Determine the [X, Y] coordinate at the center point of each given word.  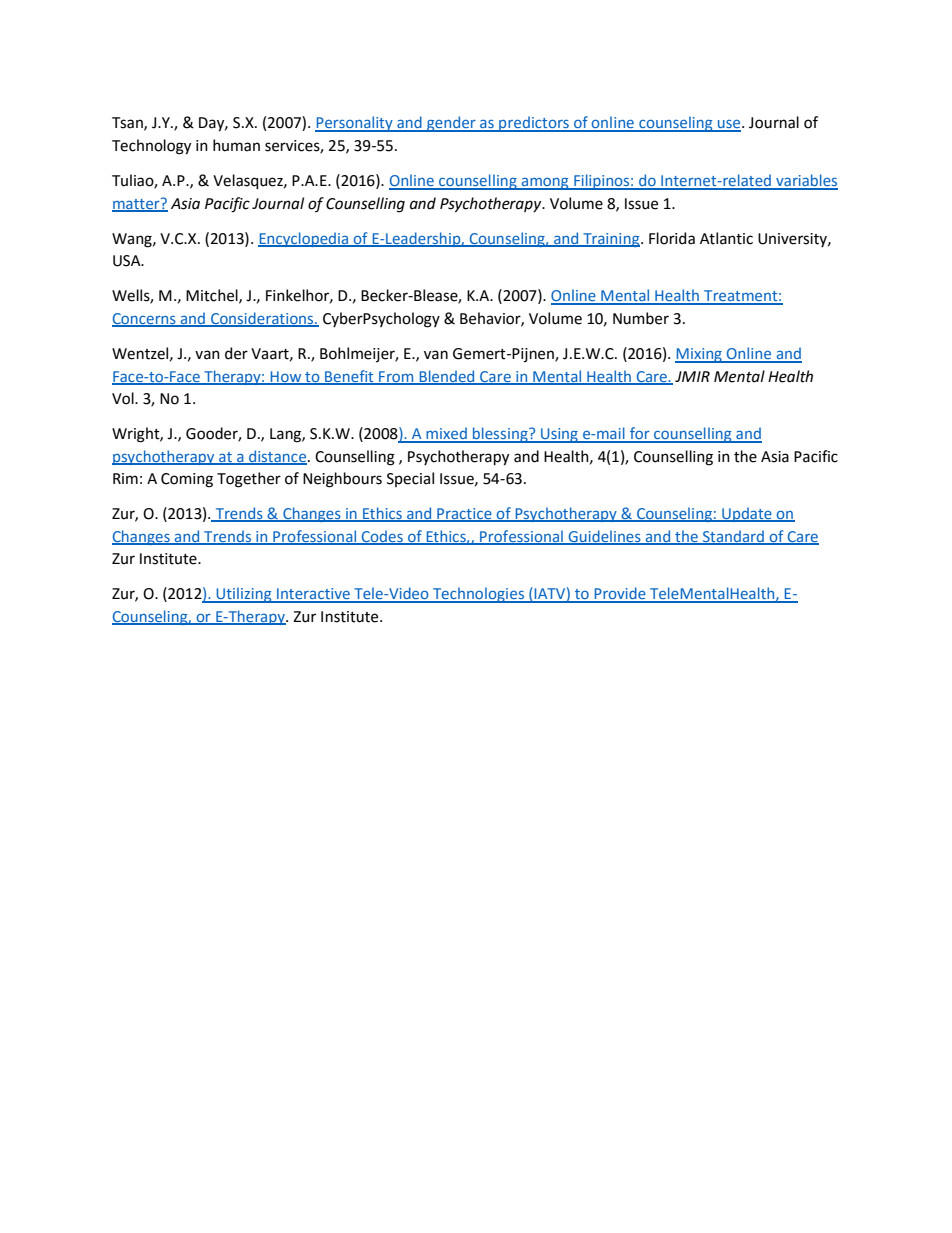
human [236, 145]
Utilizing [244, 595]
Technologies [479, 595]
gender [451, 124]
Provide [620, 594]
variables [806, 181]
